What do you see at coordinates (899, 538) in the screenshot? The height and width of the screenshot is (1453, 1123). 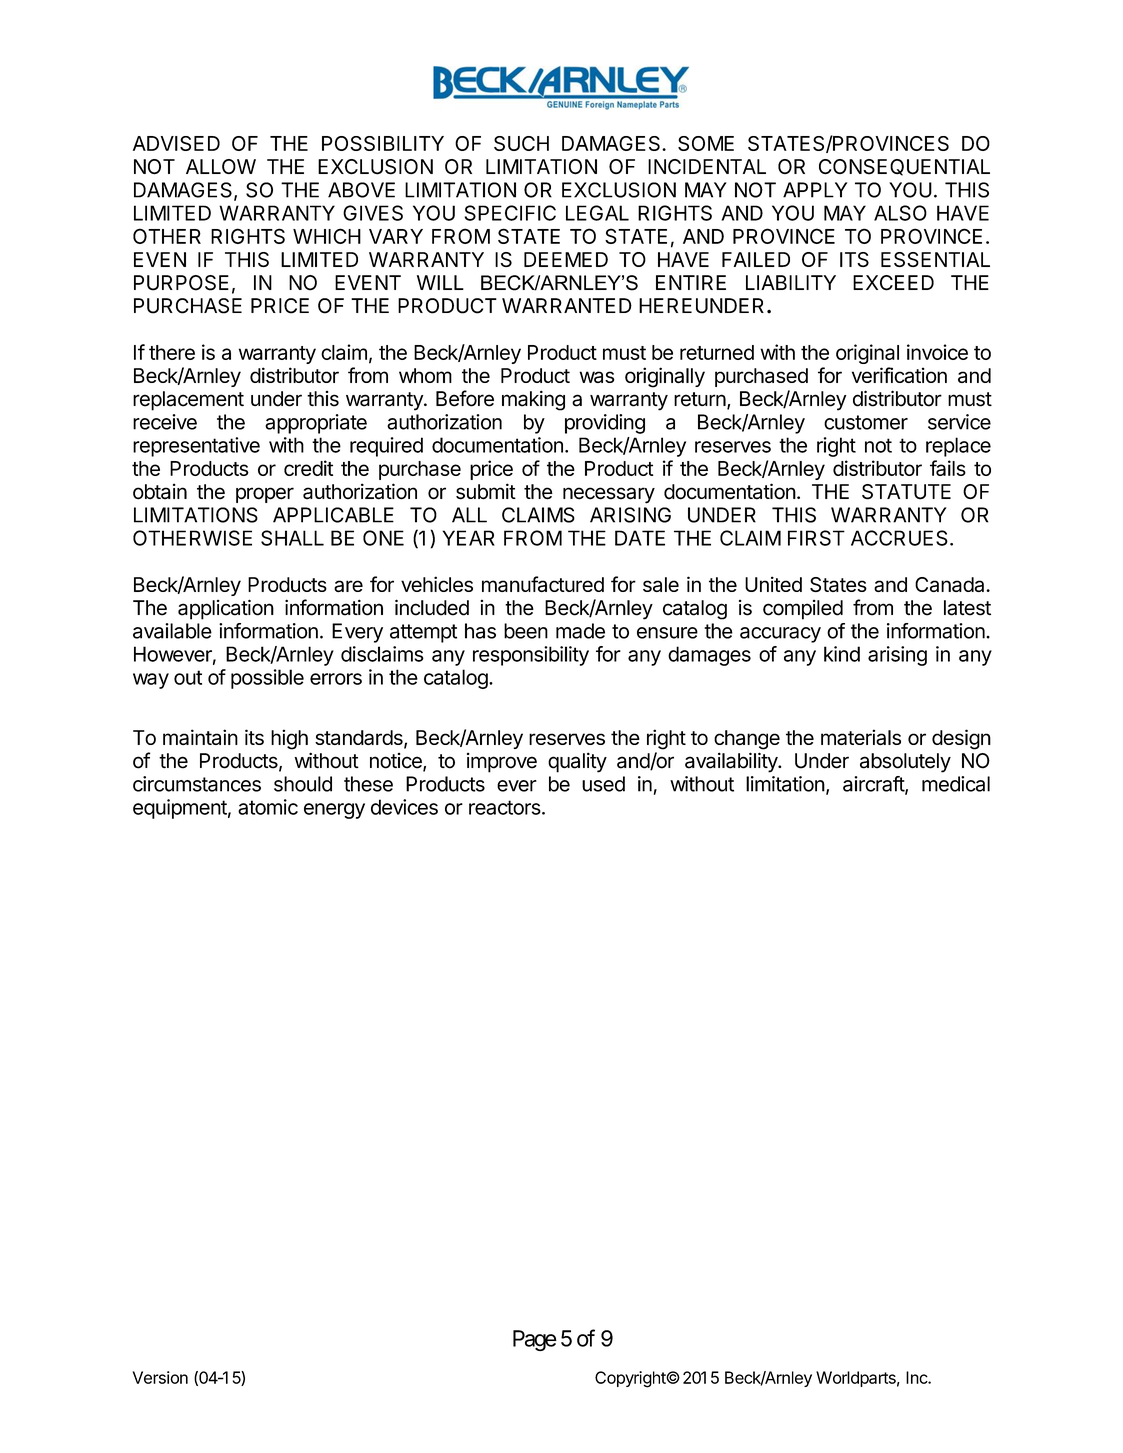 I see `ACCRUES` at bounding box center [899, 538].
